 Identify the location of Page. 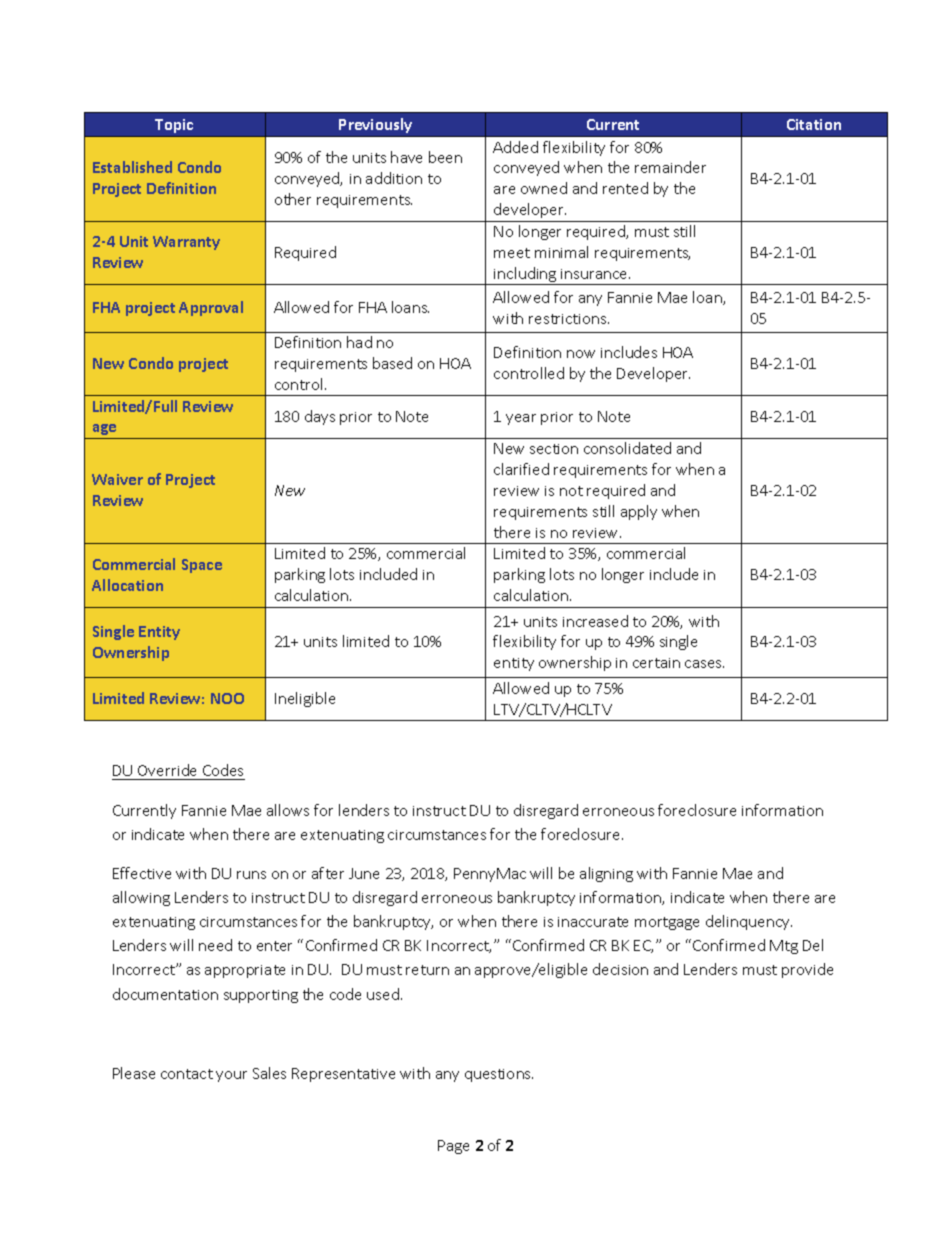
(453, 1147).
